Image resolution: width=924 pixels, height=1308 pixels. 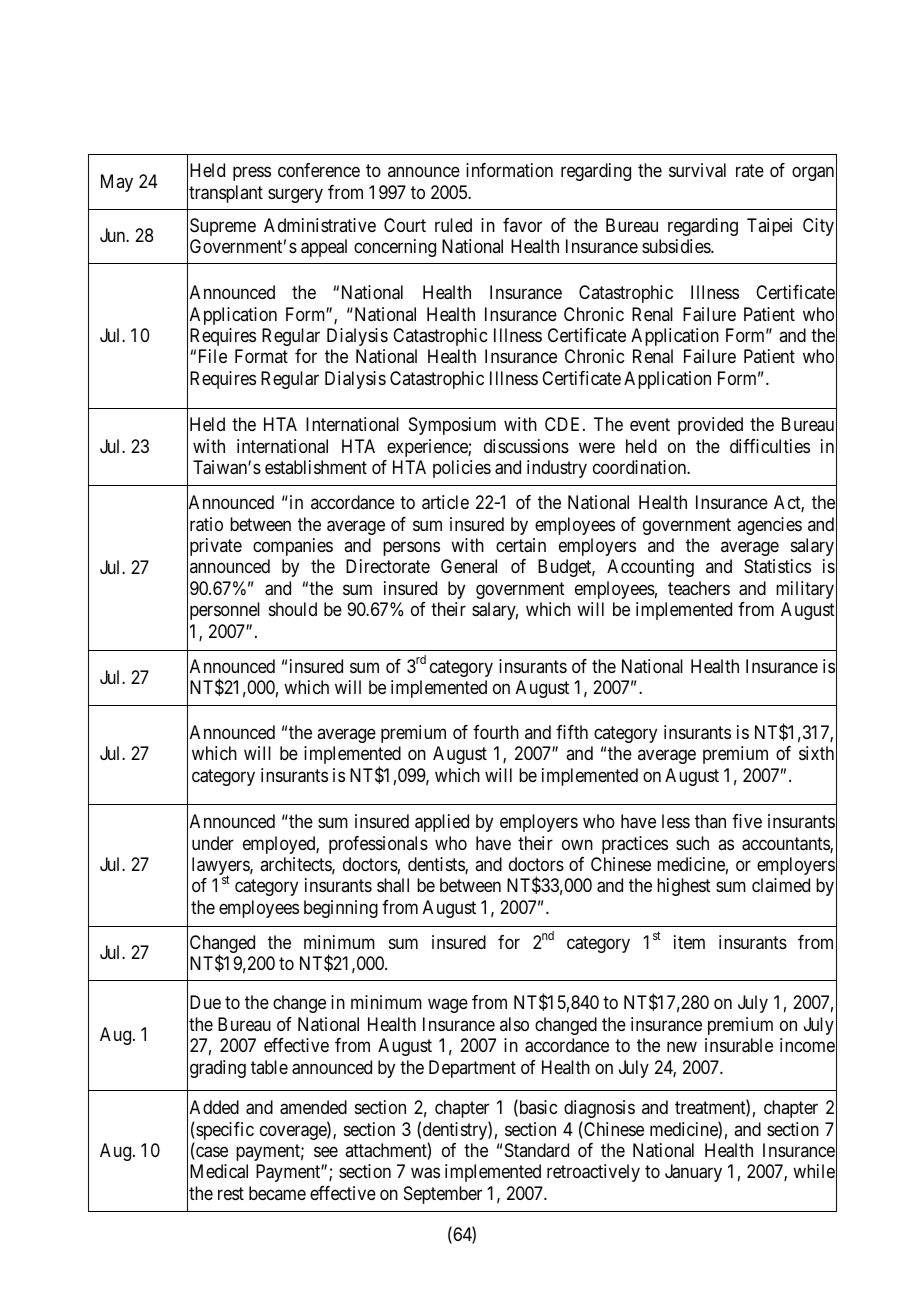 I want to click on fourth, so click(x=496, y=732).
